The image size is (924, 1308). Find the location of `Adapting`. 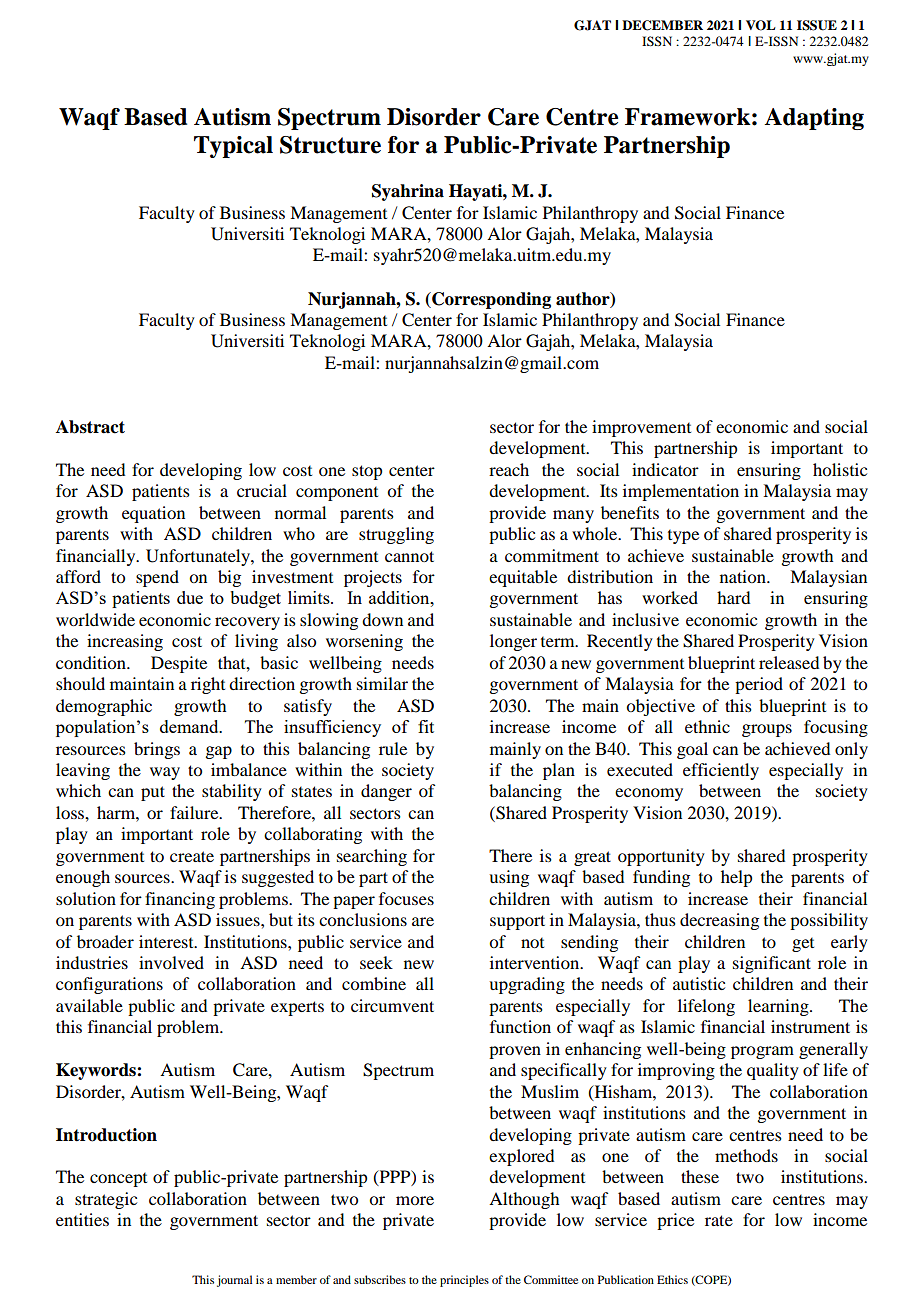

Adapting is located at coordinates (814, 119).
